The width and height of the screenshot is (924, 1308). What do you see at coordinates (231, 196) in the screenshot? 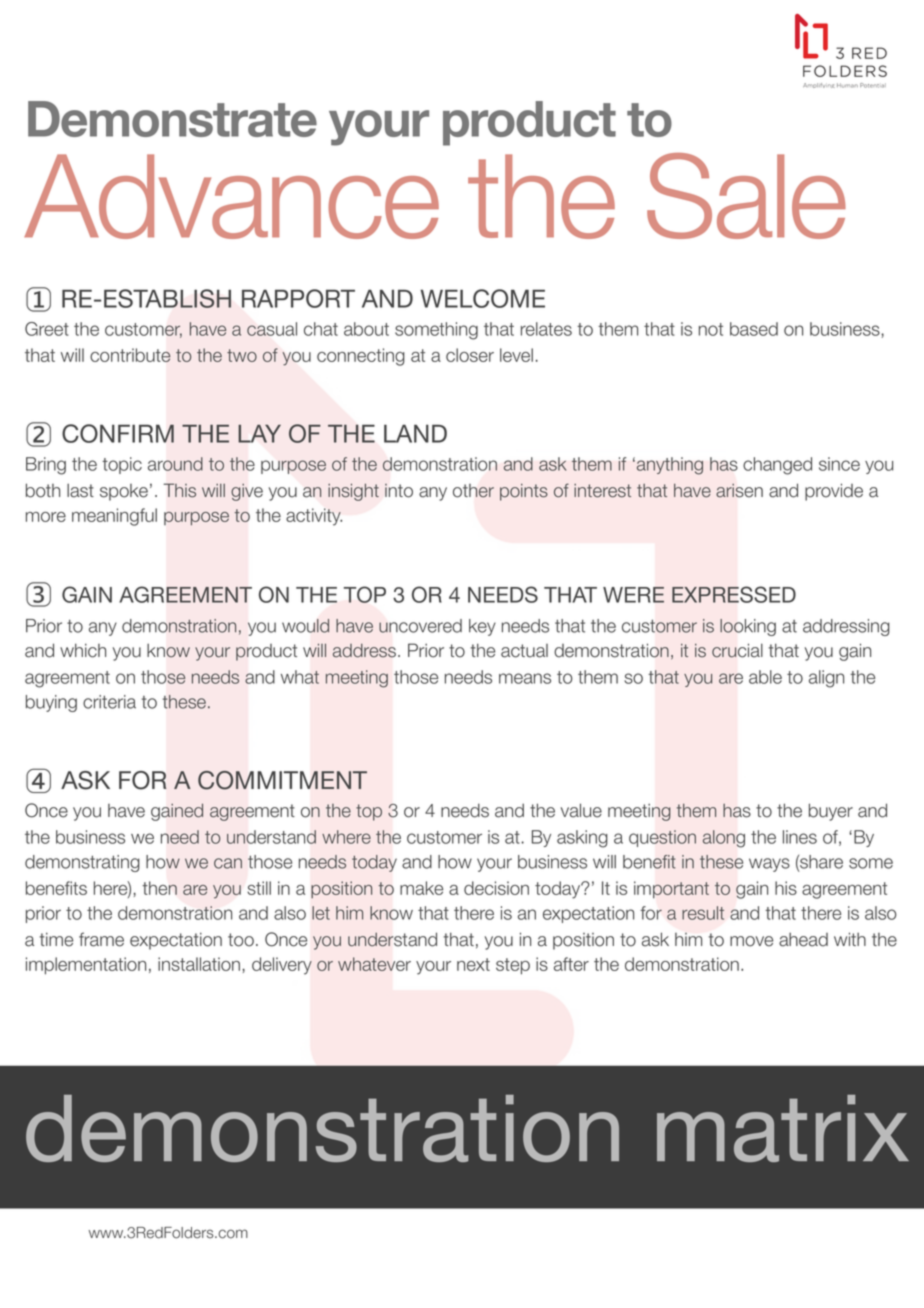
I see `Advance` at bounding box center [231, 196].
